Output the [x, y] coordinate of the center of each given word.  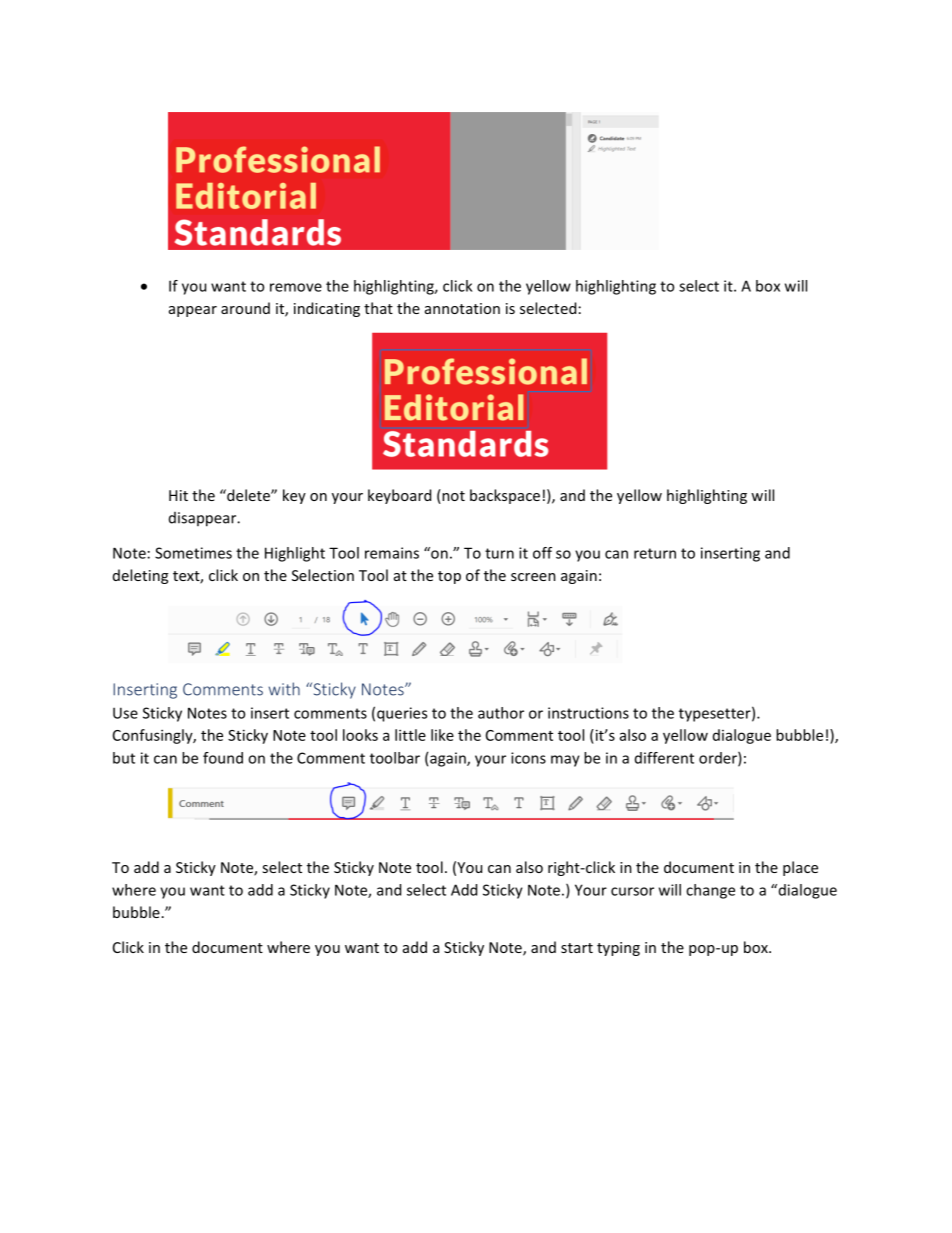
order [719, 759]
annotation [462, 308]
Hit [178, 495]
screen [533, 577]
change [710, 891]
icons [528, 758]
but [124, 758]
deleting [140, 576]
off [542, 553]
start [577, 948]
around [245, 308]
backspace [505, 496]
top [449, 577]
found [223, 758]
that [378, 308]
